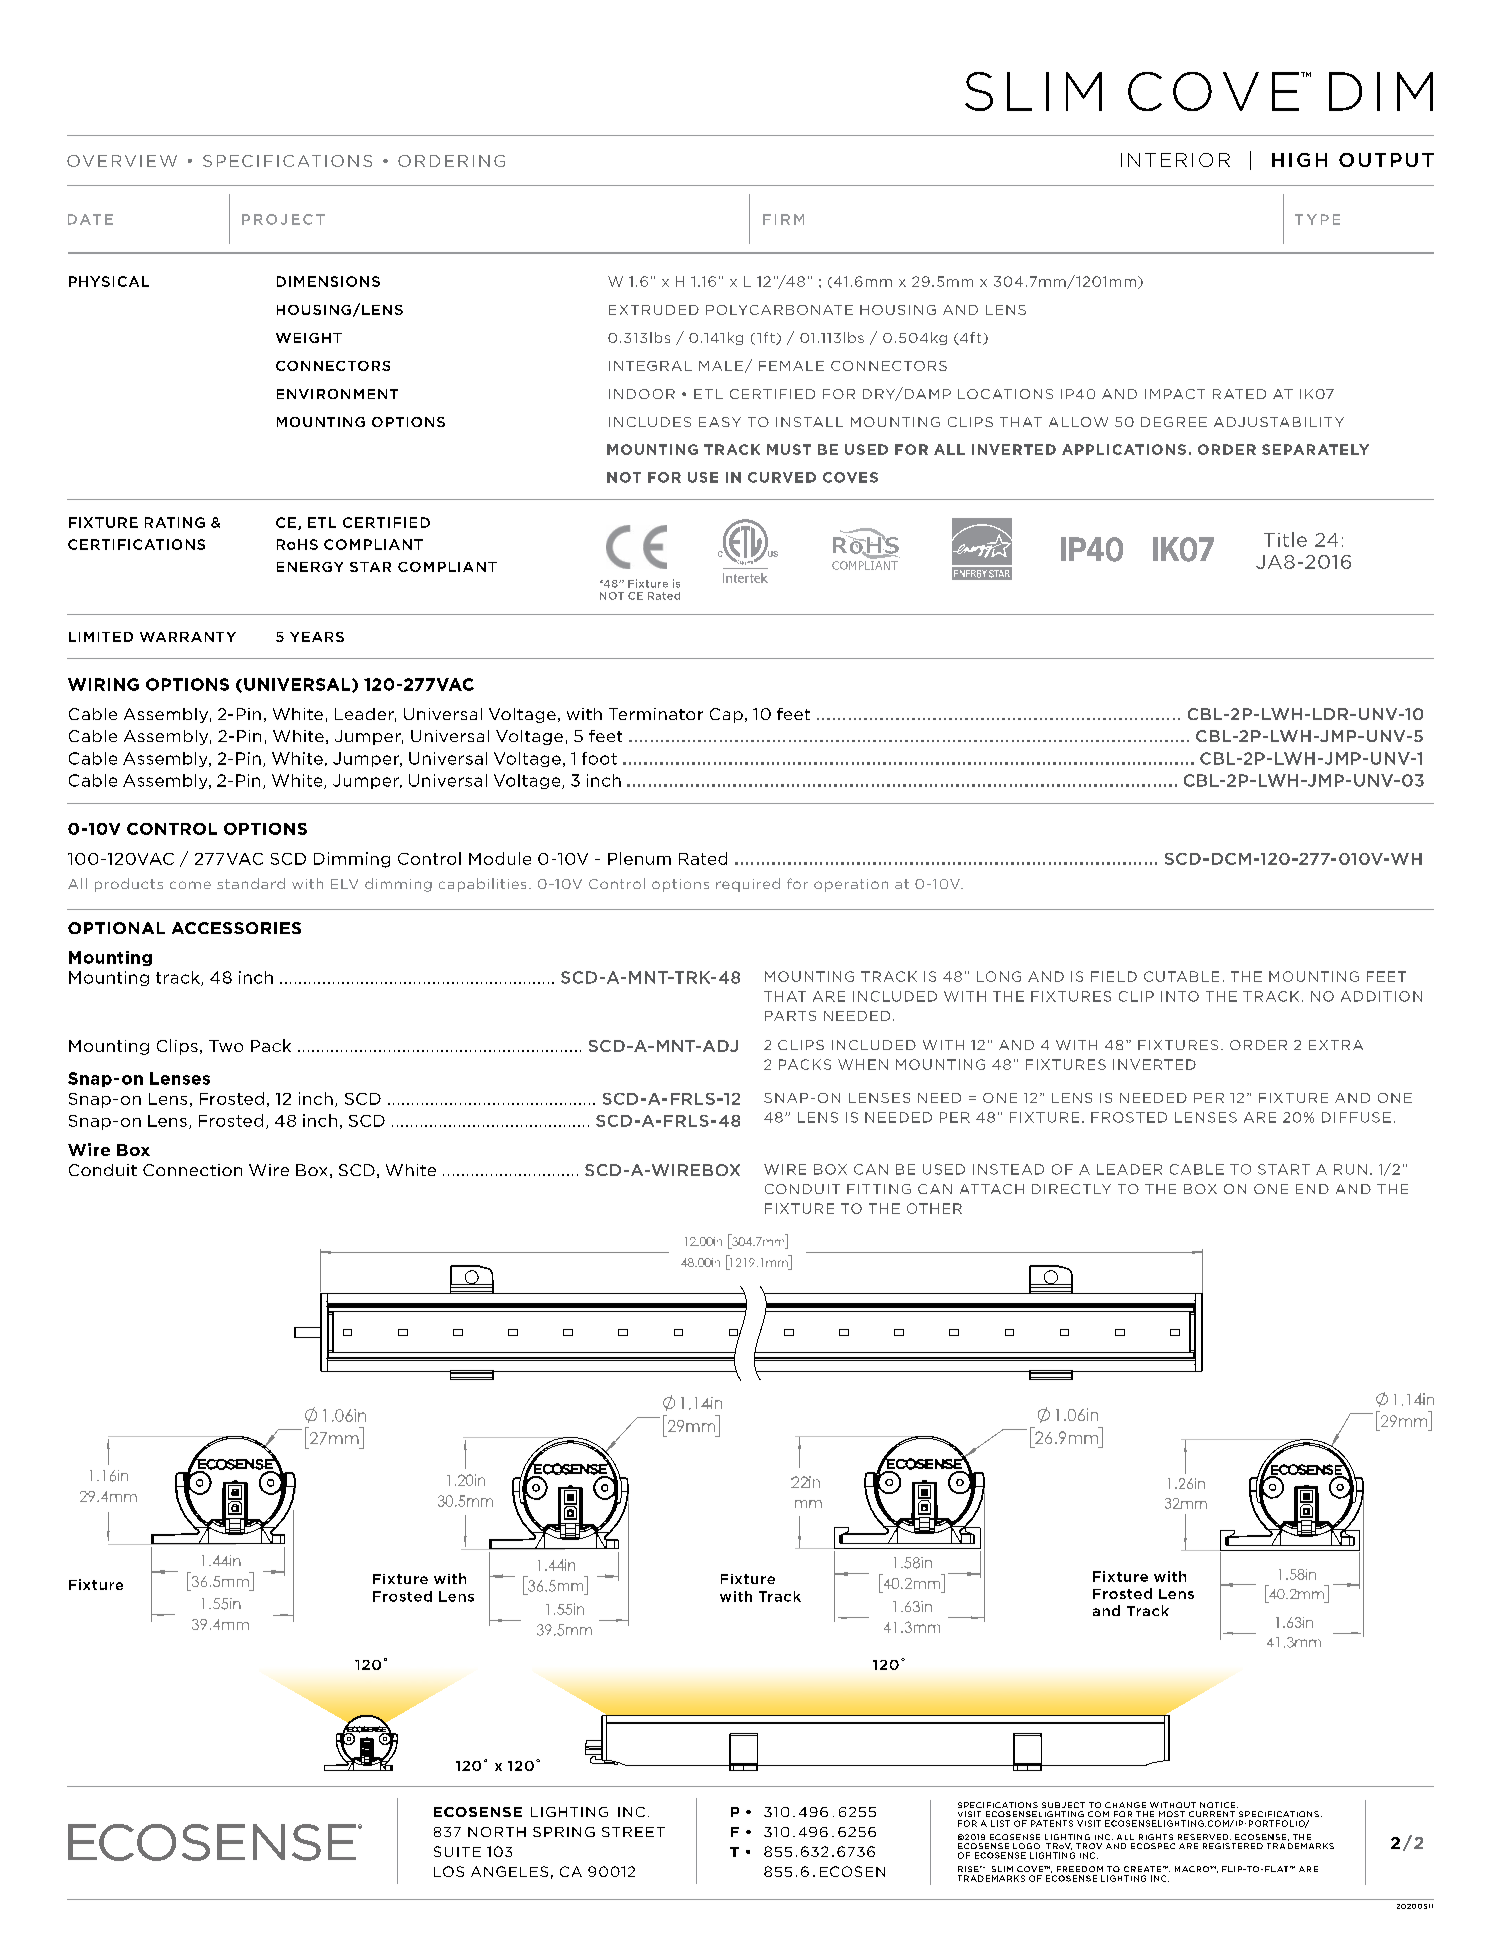  Describe the element at coordinates (1312, 1189) in the screenshot. I see `END` at that location.
